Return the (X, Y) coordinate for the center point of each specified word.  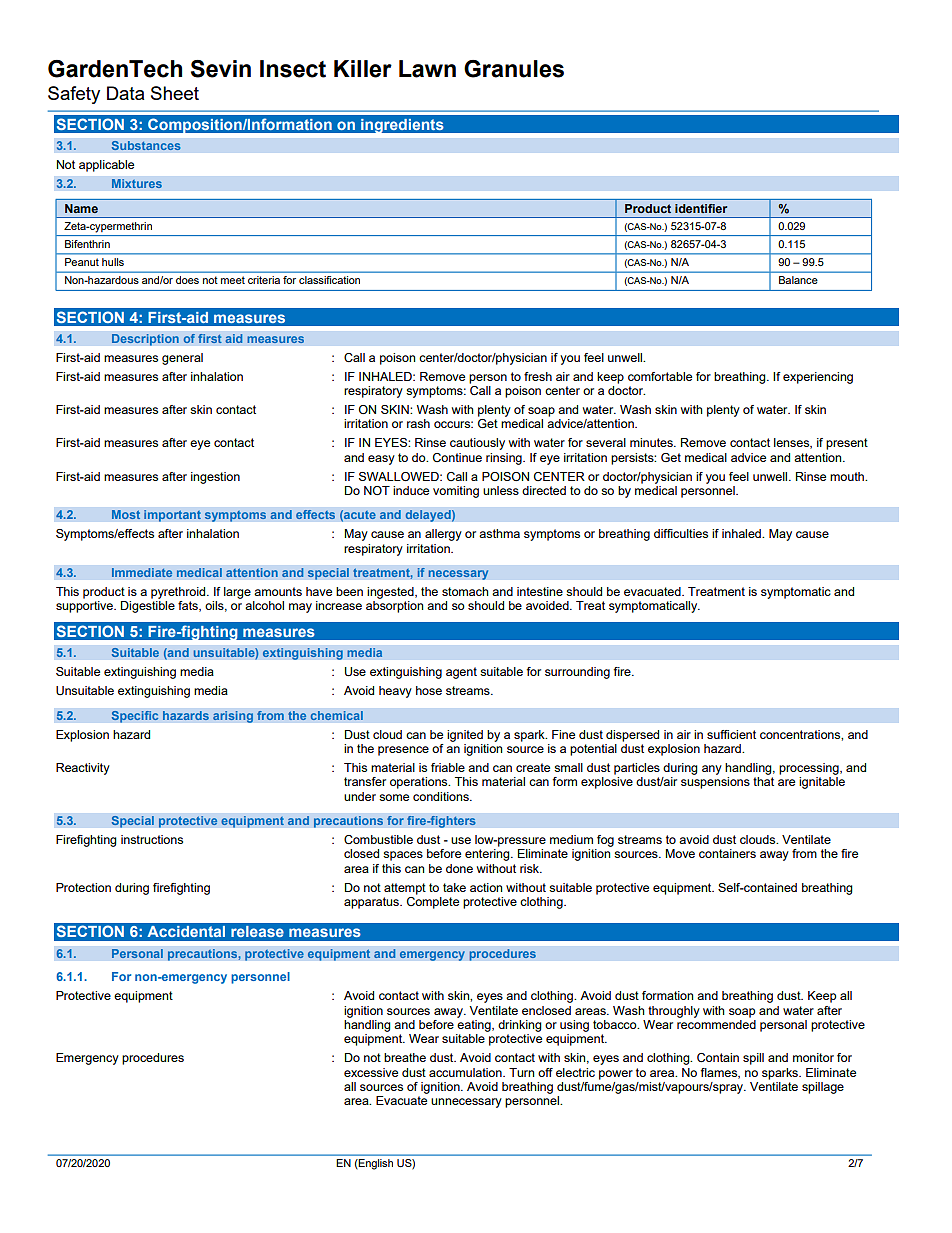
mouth (848, 476)
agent (461, 673)
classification (329, 280)
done (459, 868)
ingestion (215, 478)
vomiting (456, 492)
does (187, 280)
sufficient (731, 734)
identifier (701, 208)
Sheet (175, 93)
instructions (152, 839)
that (763, 781)
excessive (371, 1072)
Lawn (427, 69)
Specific (135, 716)
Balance (798, 280)
